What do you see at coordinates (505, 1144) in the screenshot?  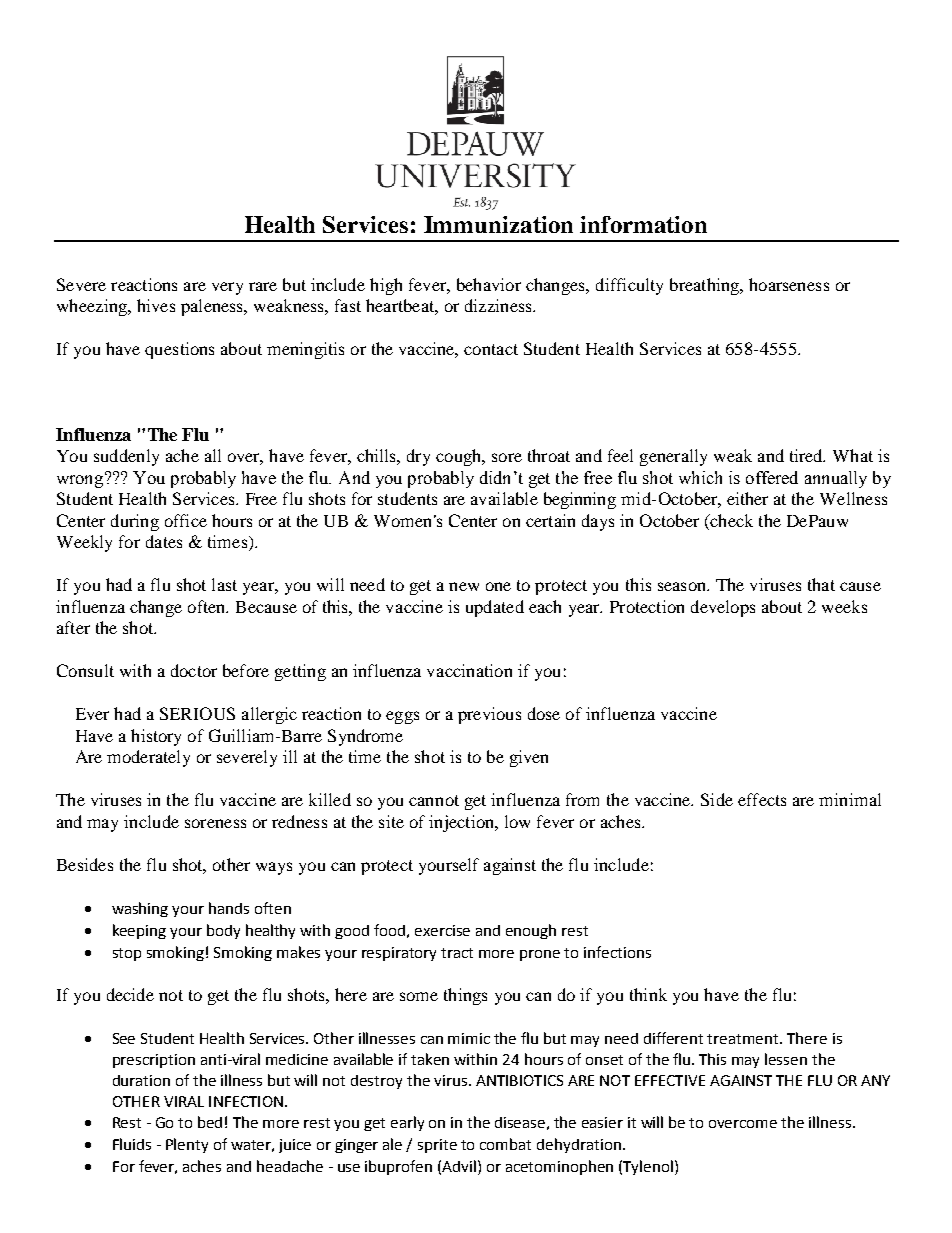 I see `combat` at bounding box center [505, 1144].
